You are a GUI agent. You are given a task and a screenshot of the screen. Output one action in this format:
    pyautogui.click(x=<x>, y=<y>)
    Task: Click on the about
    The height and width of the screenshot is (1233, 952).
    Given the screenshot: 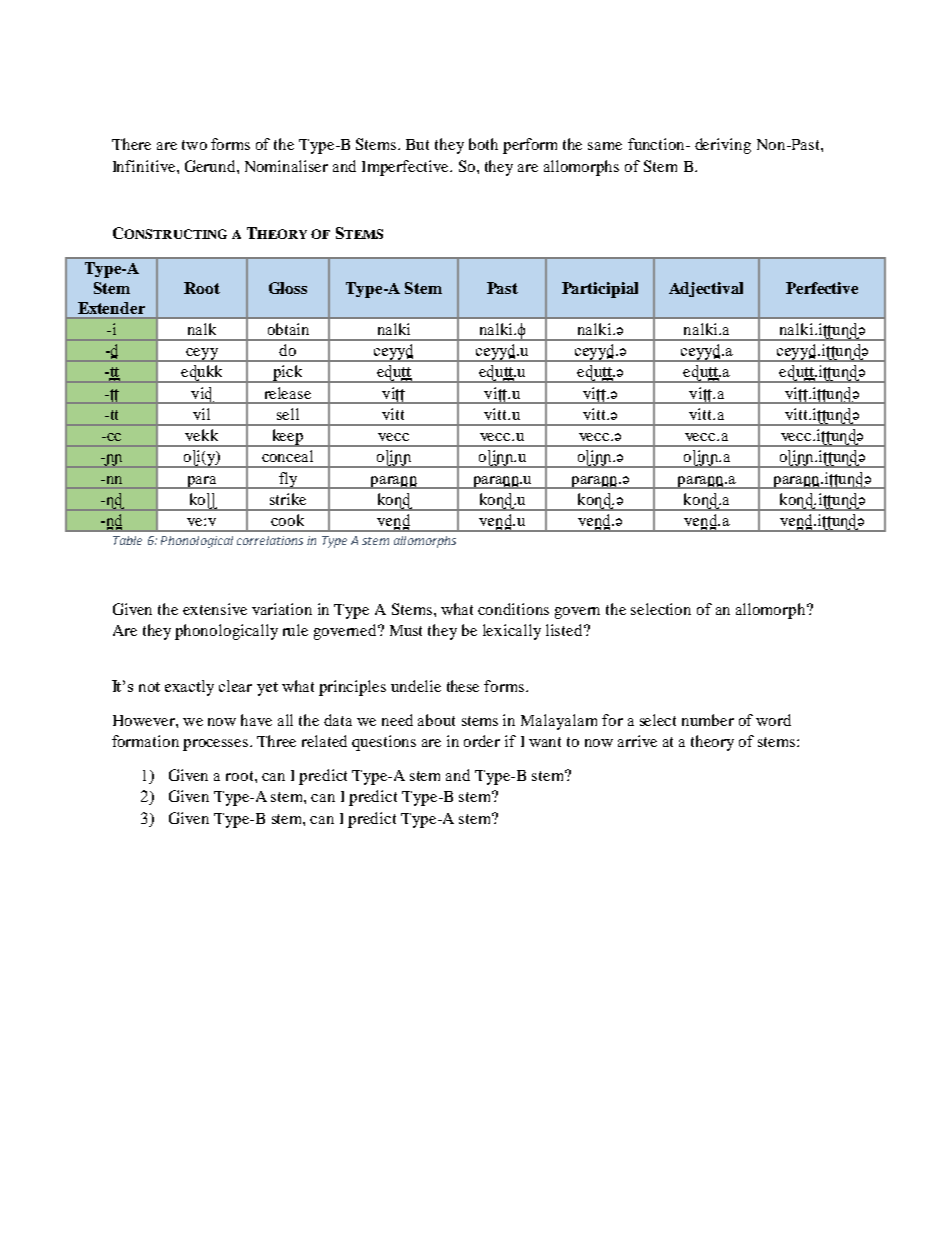 What is the action you would take?
    pyautogui.click(x=436, y=720)
